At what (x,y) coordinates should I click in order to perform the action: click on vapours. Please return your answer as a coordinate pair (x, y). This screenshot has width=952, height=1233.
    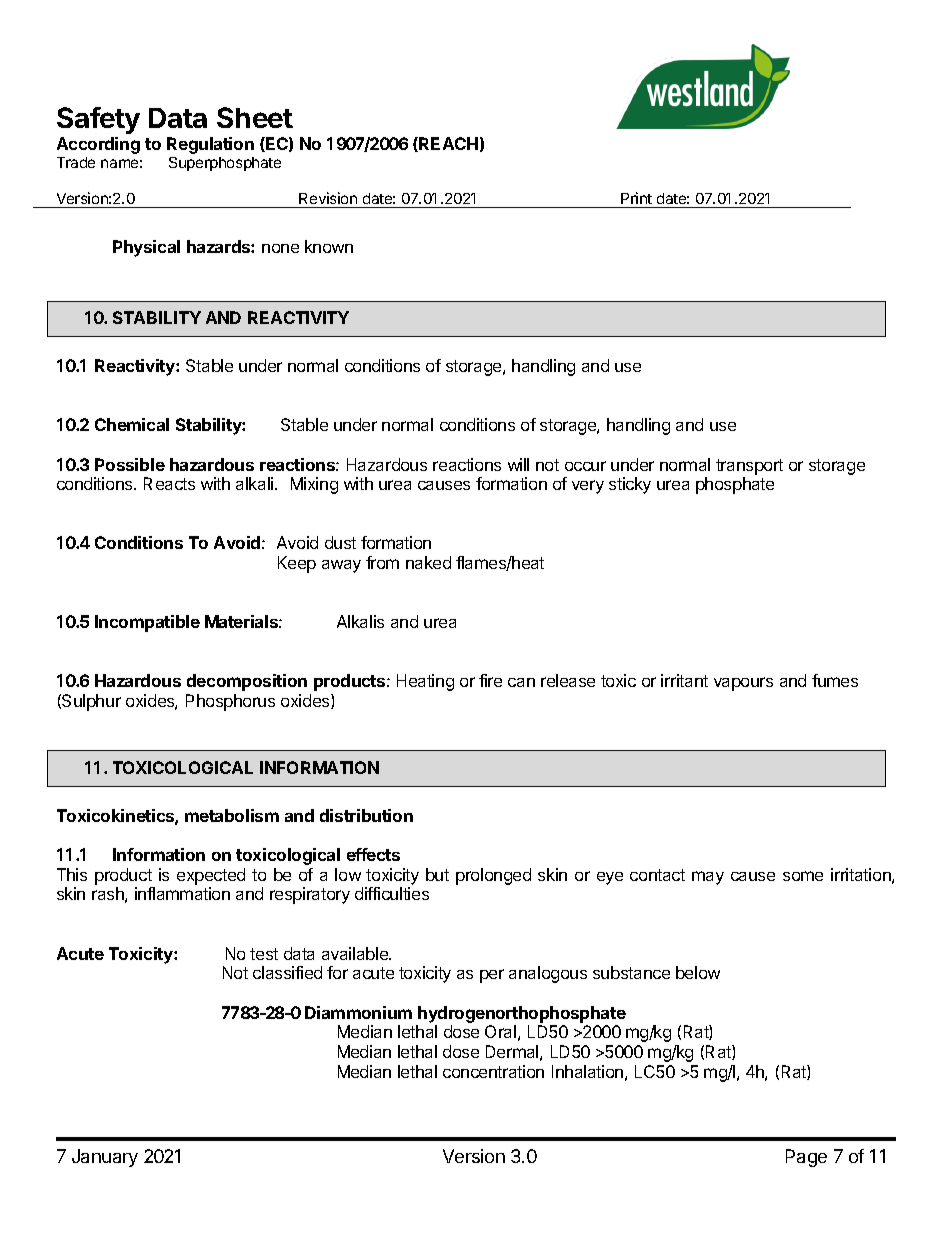
    Looking at the image, I should click on (743, 684).
